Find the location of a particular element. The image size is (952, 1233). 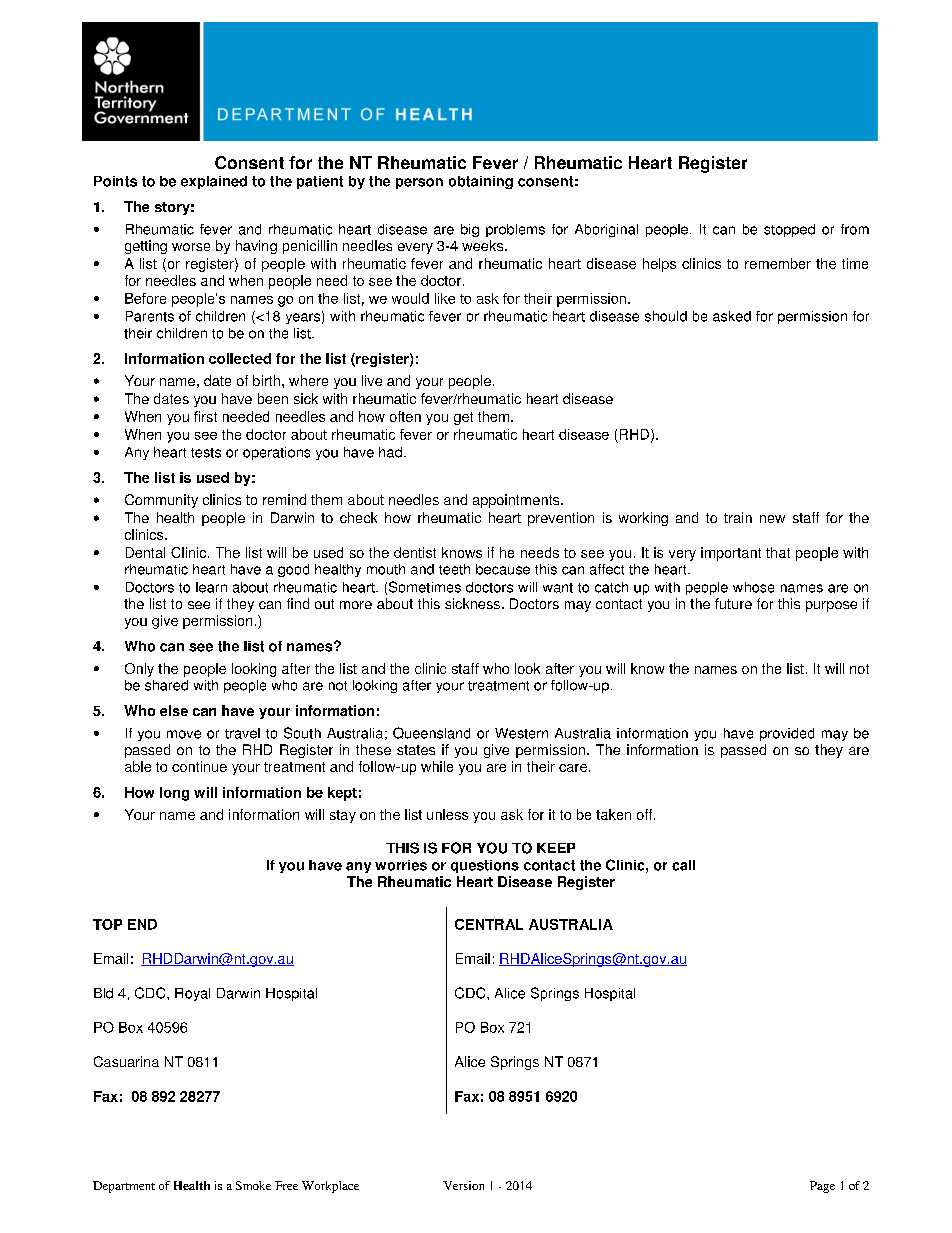

Western is located at coordinates (521, 733).
